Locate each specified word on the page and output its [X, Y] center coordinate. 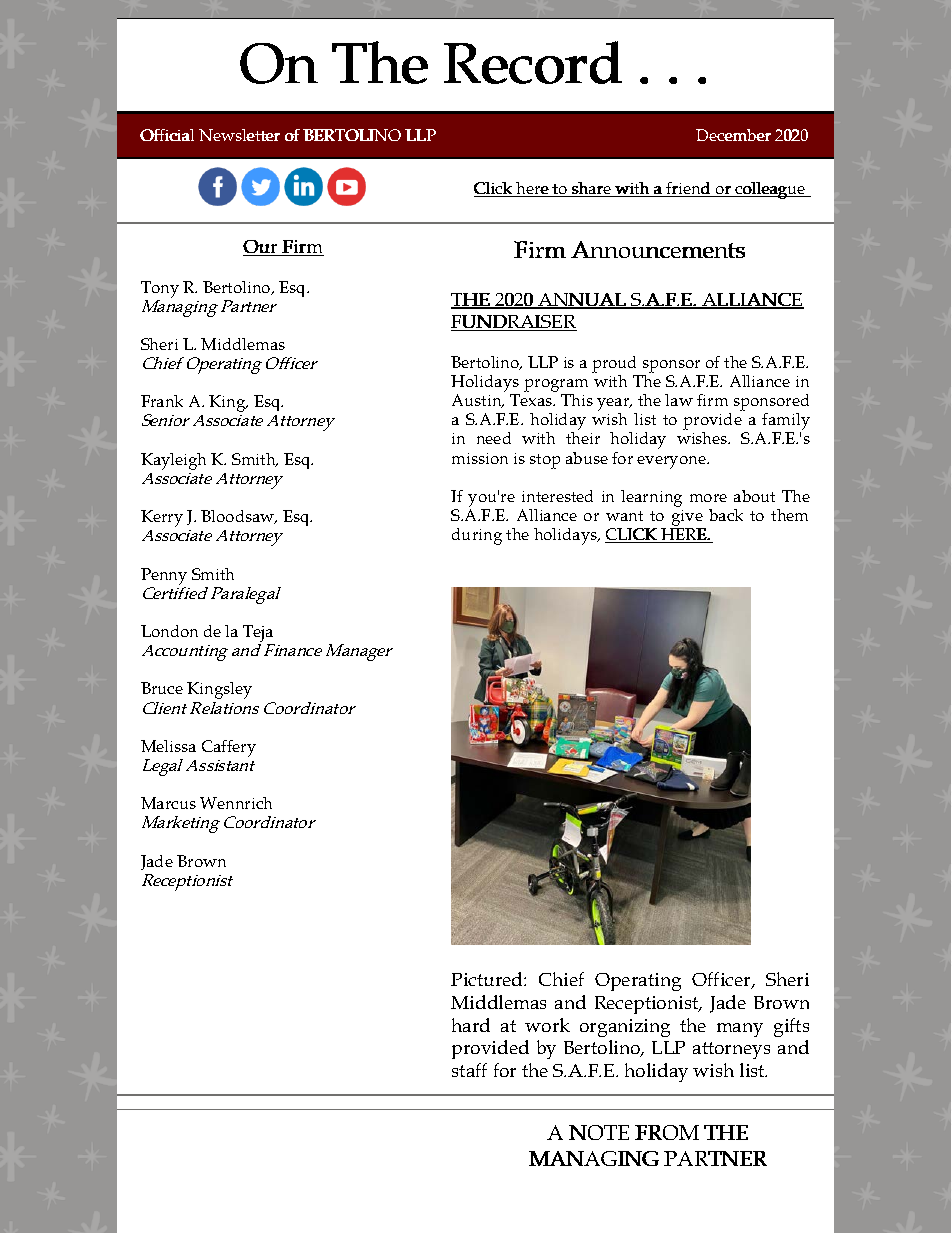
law [679, 400]
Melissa [168, 746]
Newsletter [239, 135]
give [687, 519]
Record [533, 62]
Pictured [488, 979]
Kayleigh [173, 461]
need [494, 438]
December [733, 135]
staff [469, 1070]
